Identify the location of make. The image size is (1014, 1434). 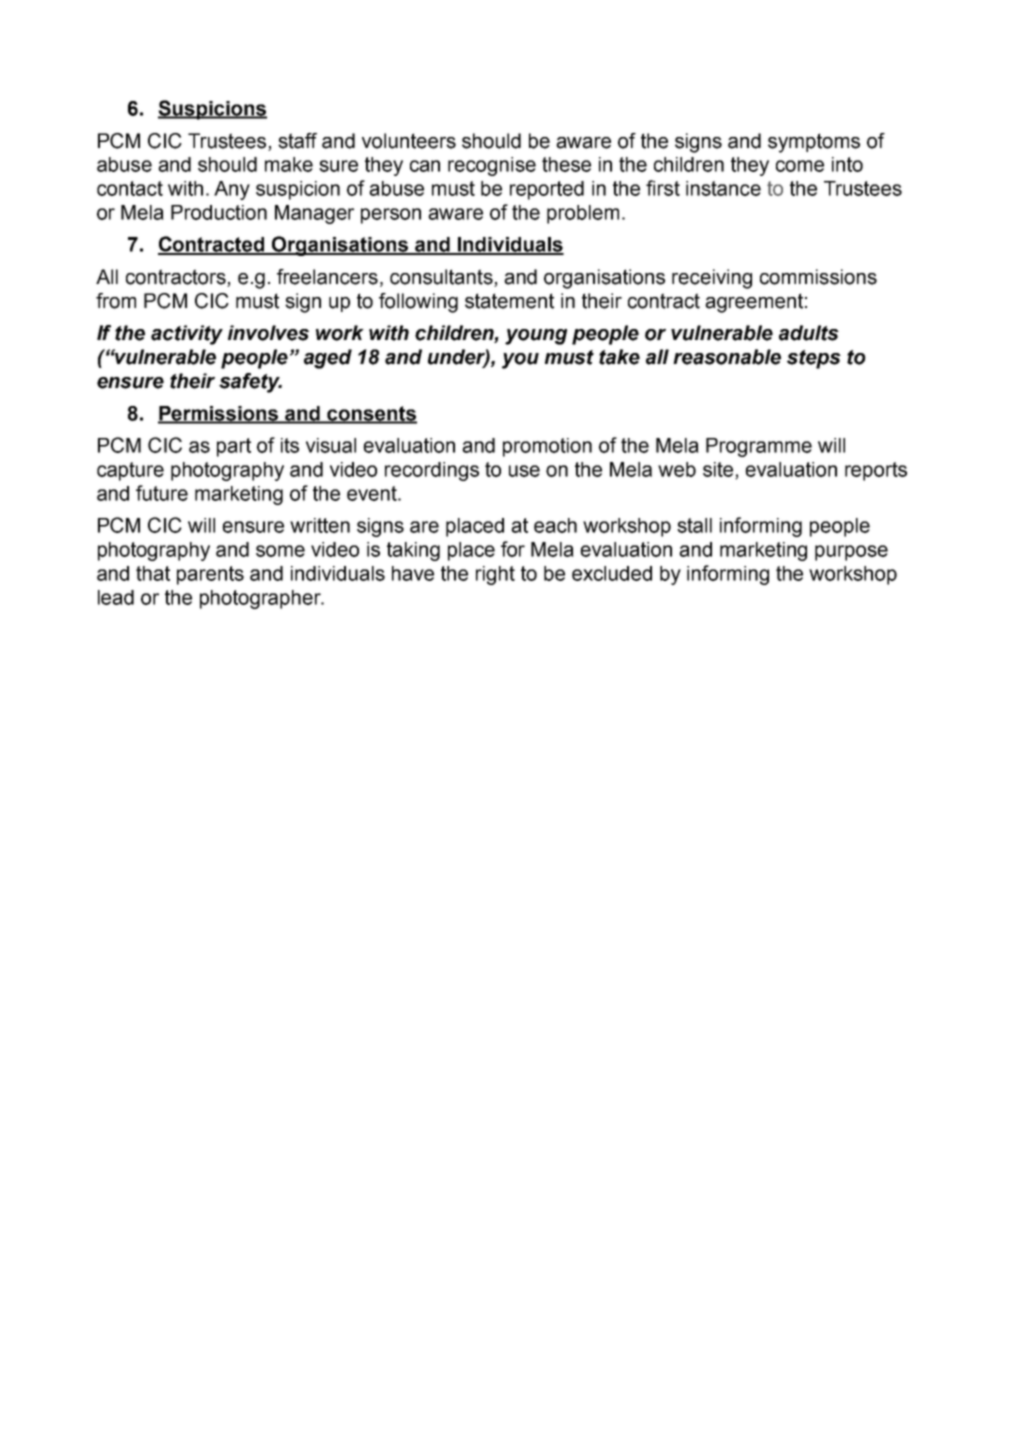
(289, 164).
